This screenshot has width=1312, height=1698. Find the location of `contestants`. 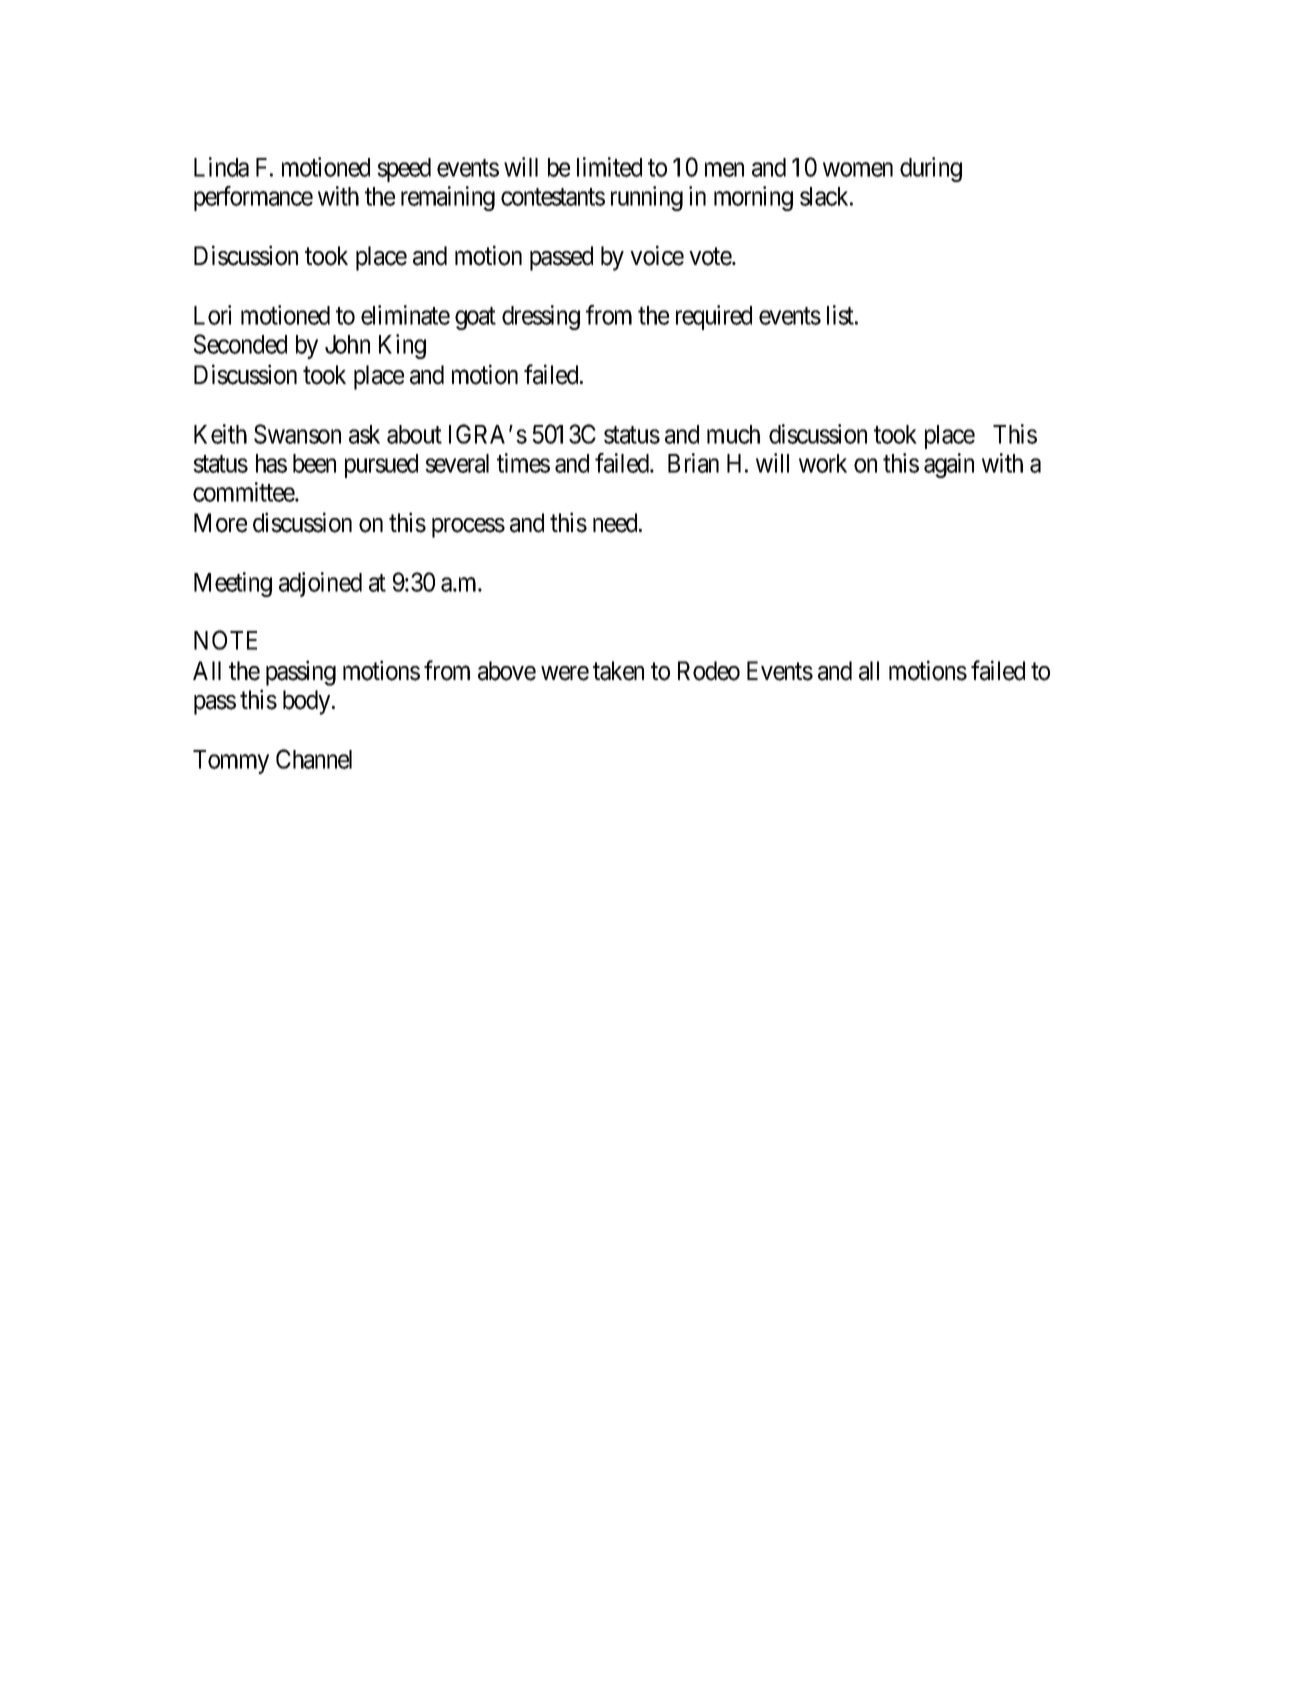

contestants is located at coordinates (553, 197).
